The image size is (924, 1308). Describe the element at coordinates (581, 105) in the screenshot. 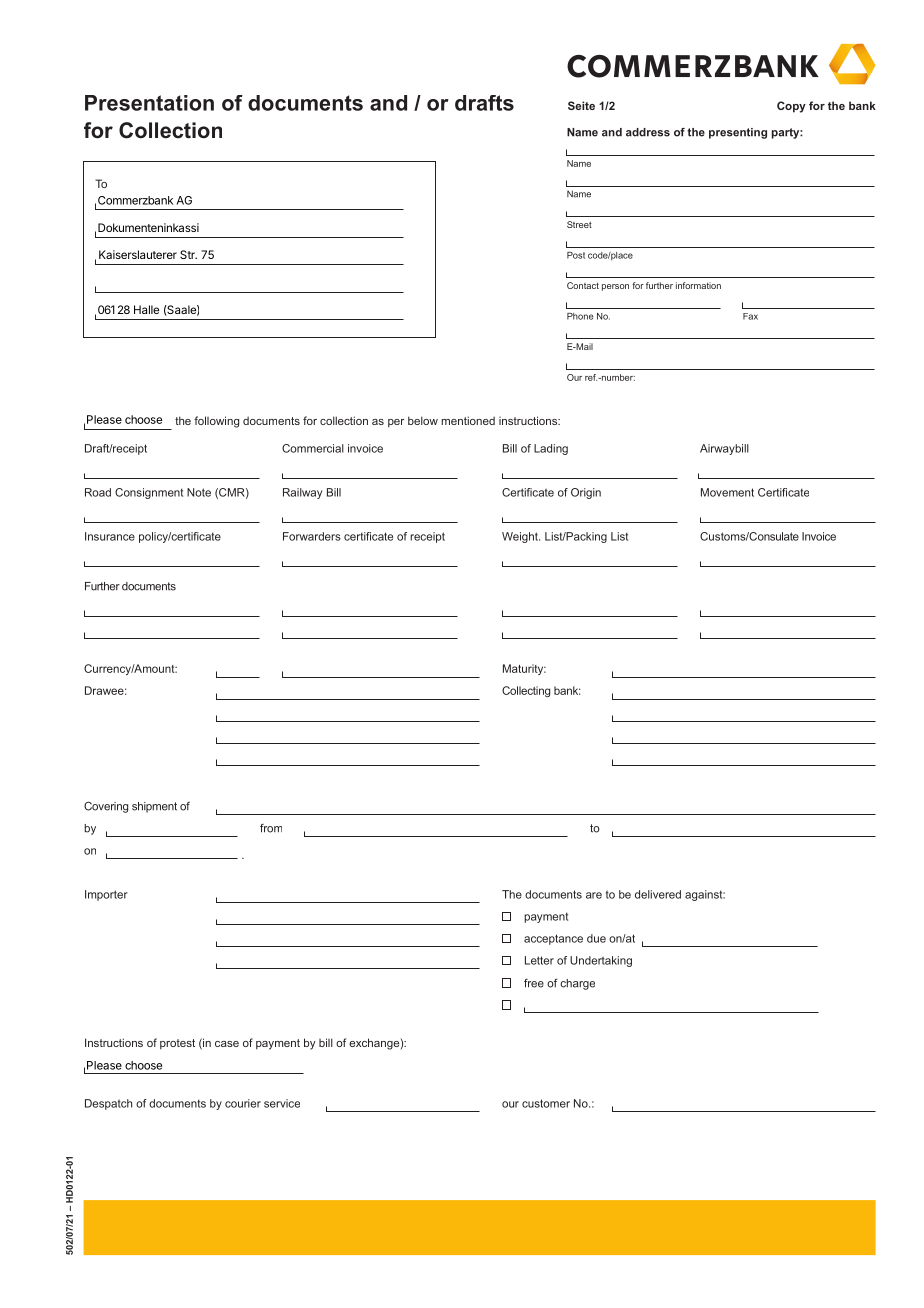

I see `Seite` at that location.
